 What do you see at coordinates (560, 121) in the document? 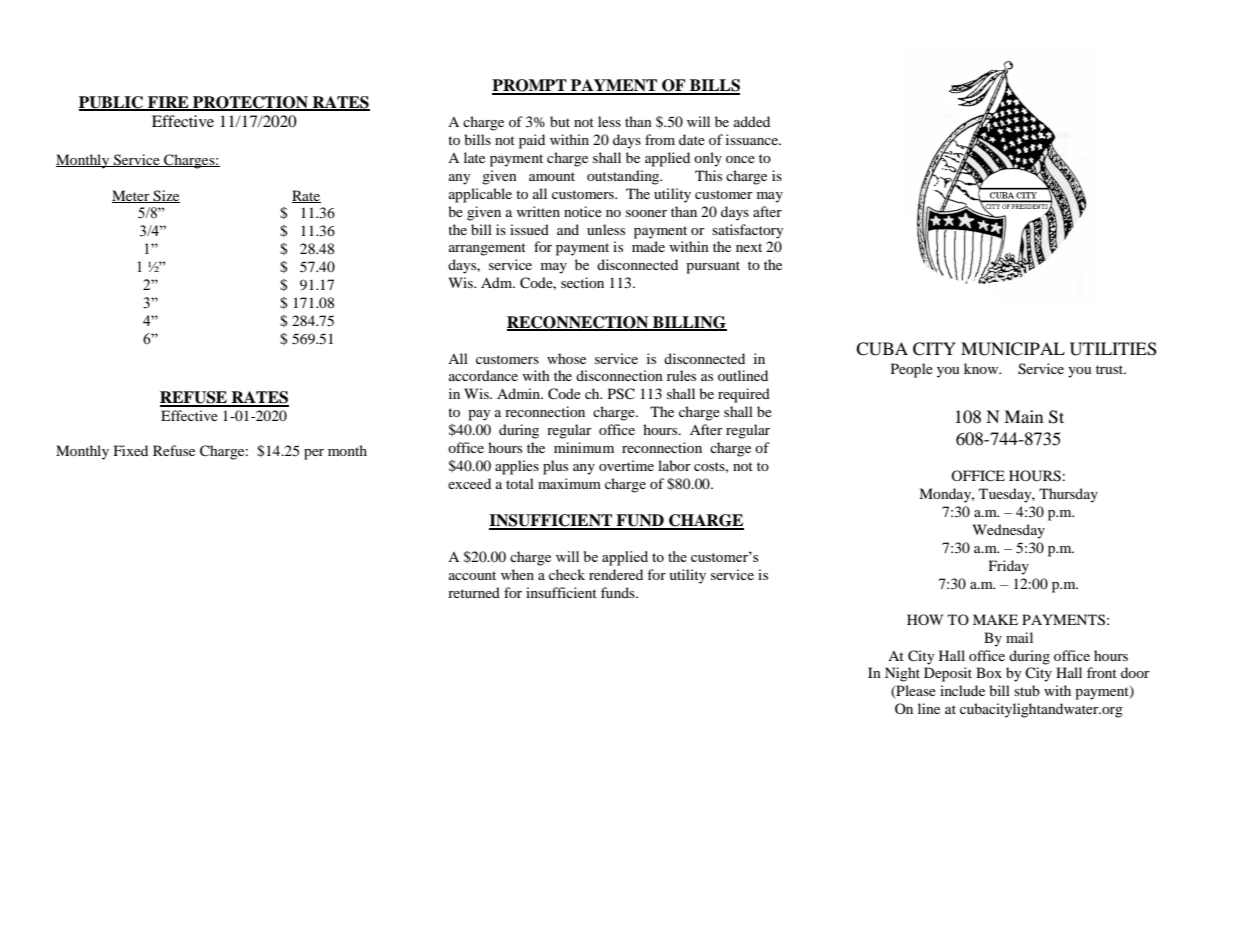
I see `but` at bounding box center [560, 121].
